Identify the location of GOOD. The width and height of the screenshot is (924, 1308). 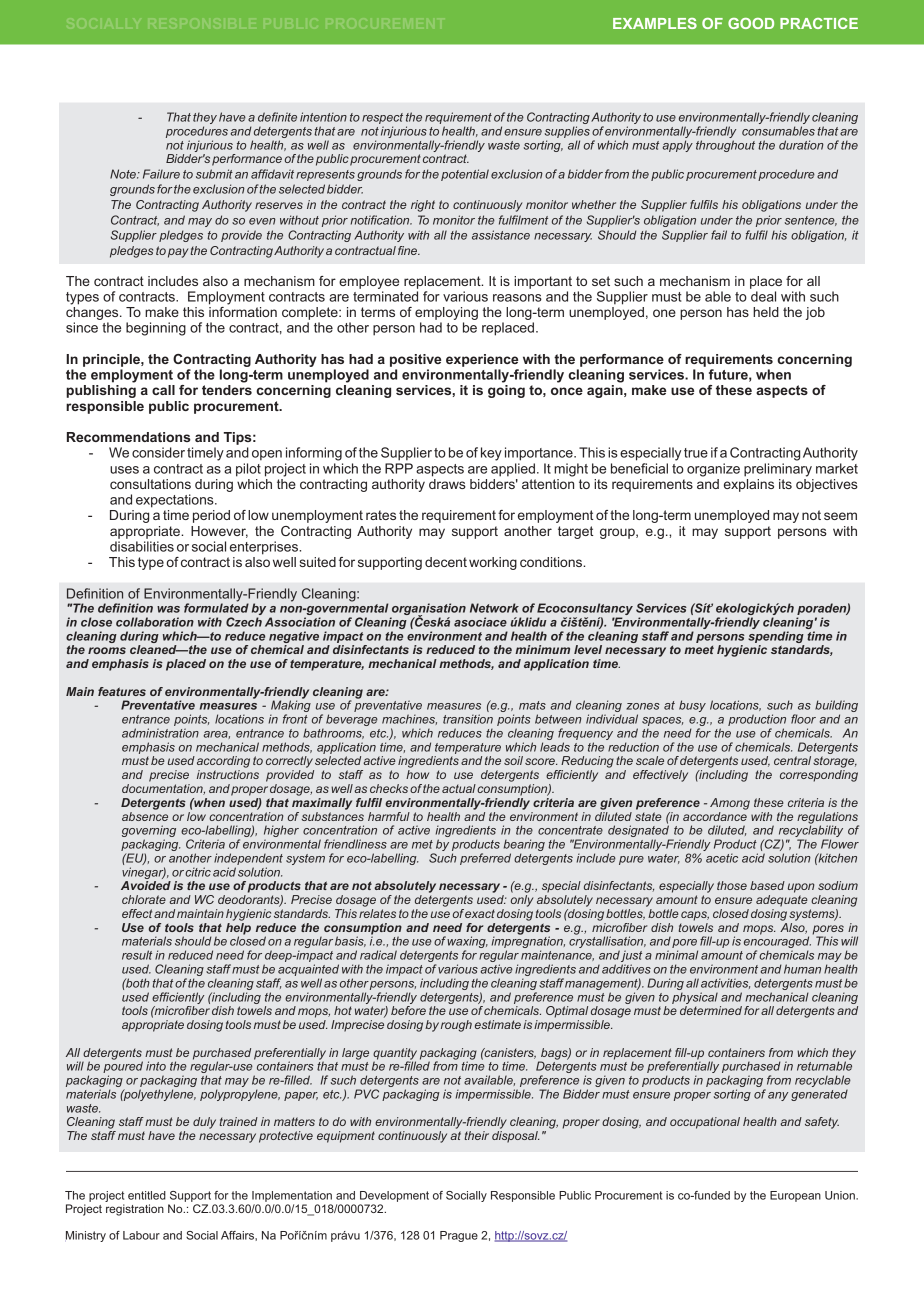
(751, 23).
